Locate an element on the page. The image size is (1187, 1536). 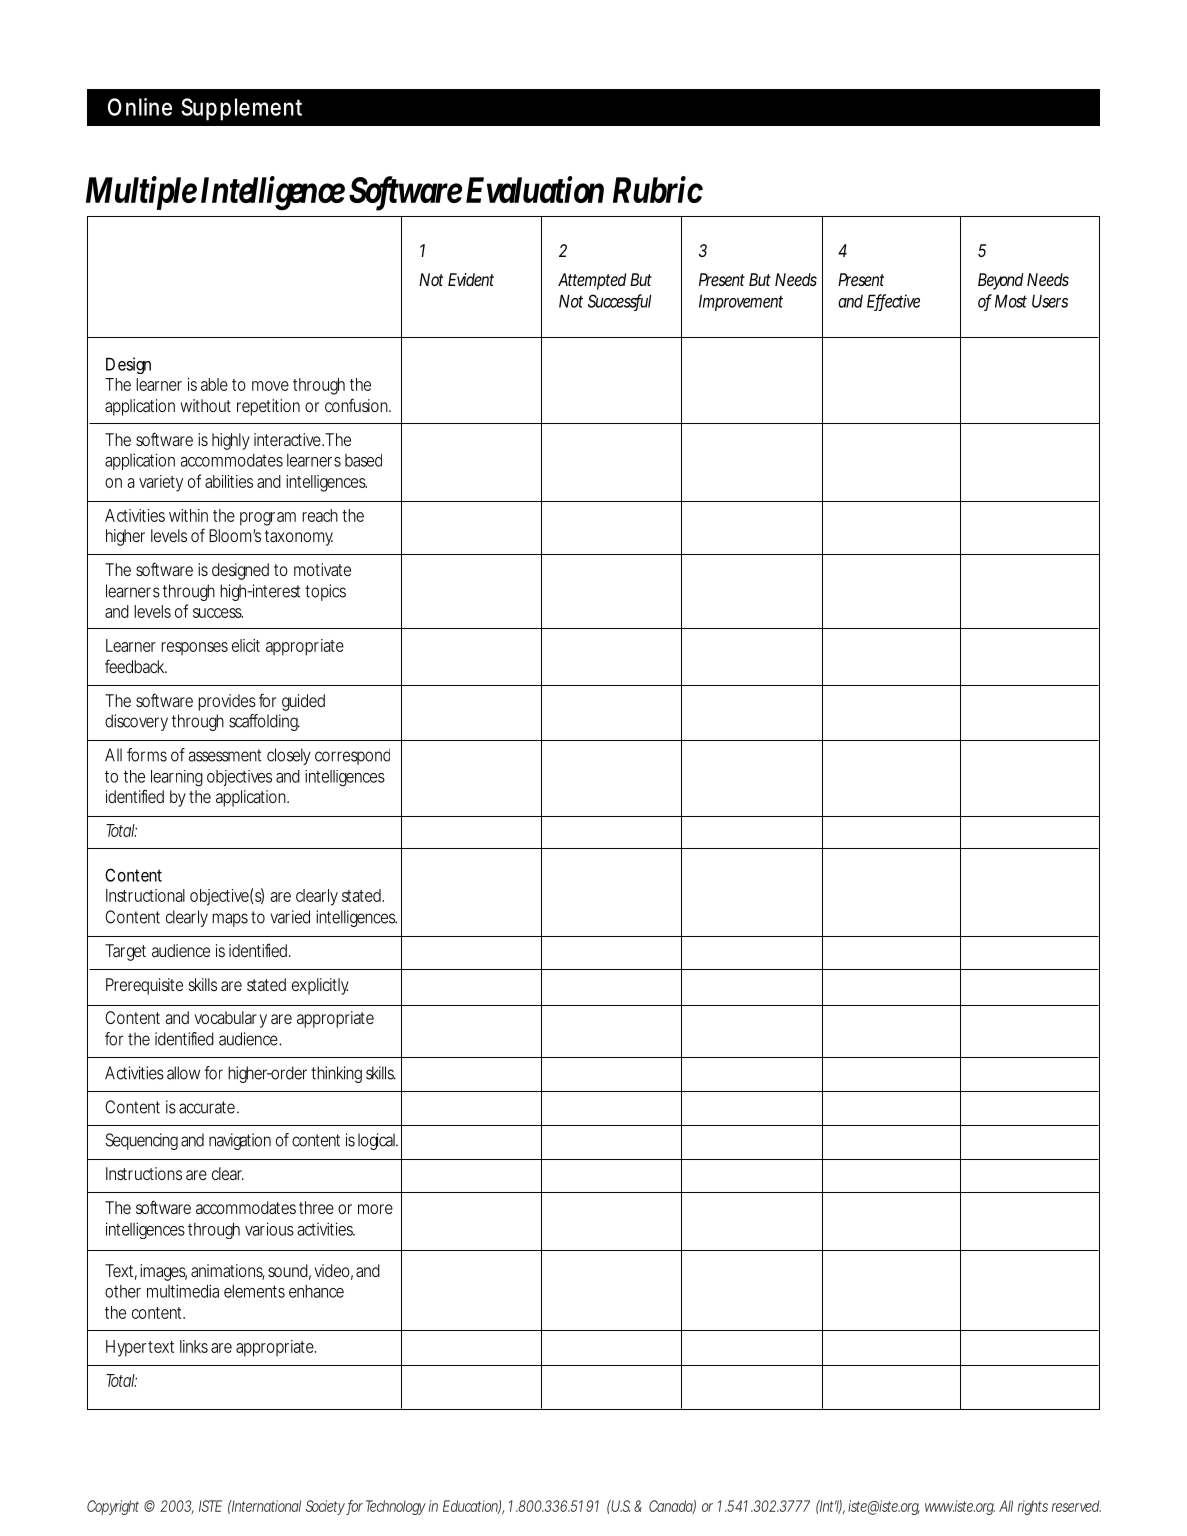
rights is located at coordinates (1033, 1507).
